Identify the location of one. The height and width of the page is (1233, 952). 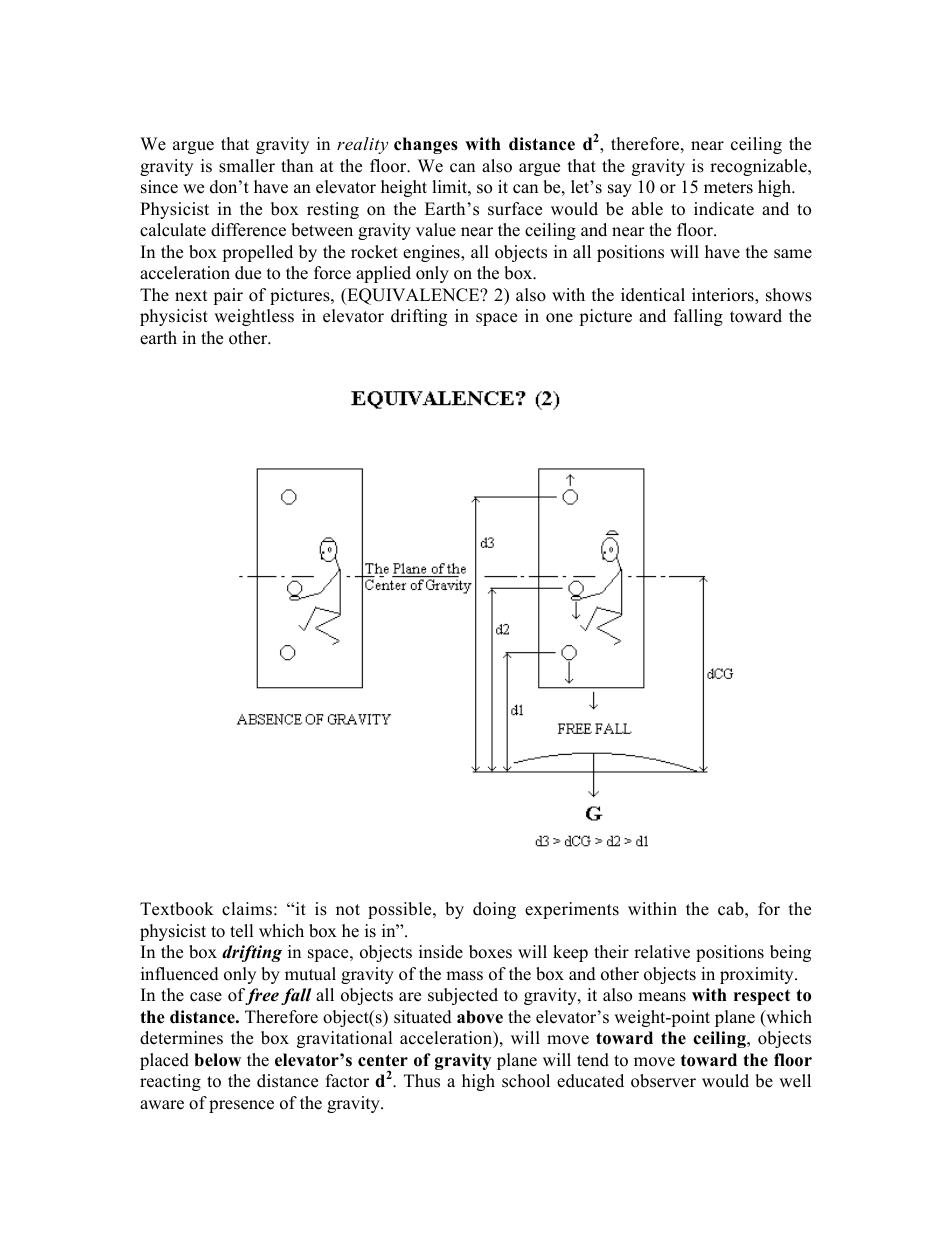
(559, 318).
